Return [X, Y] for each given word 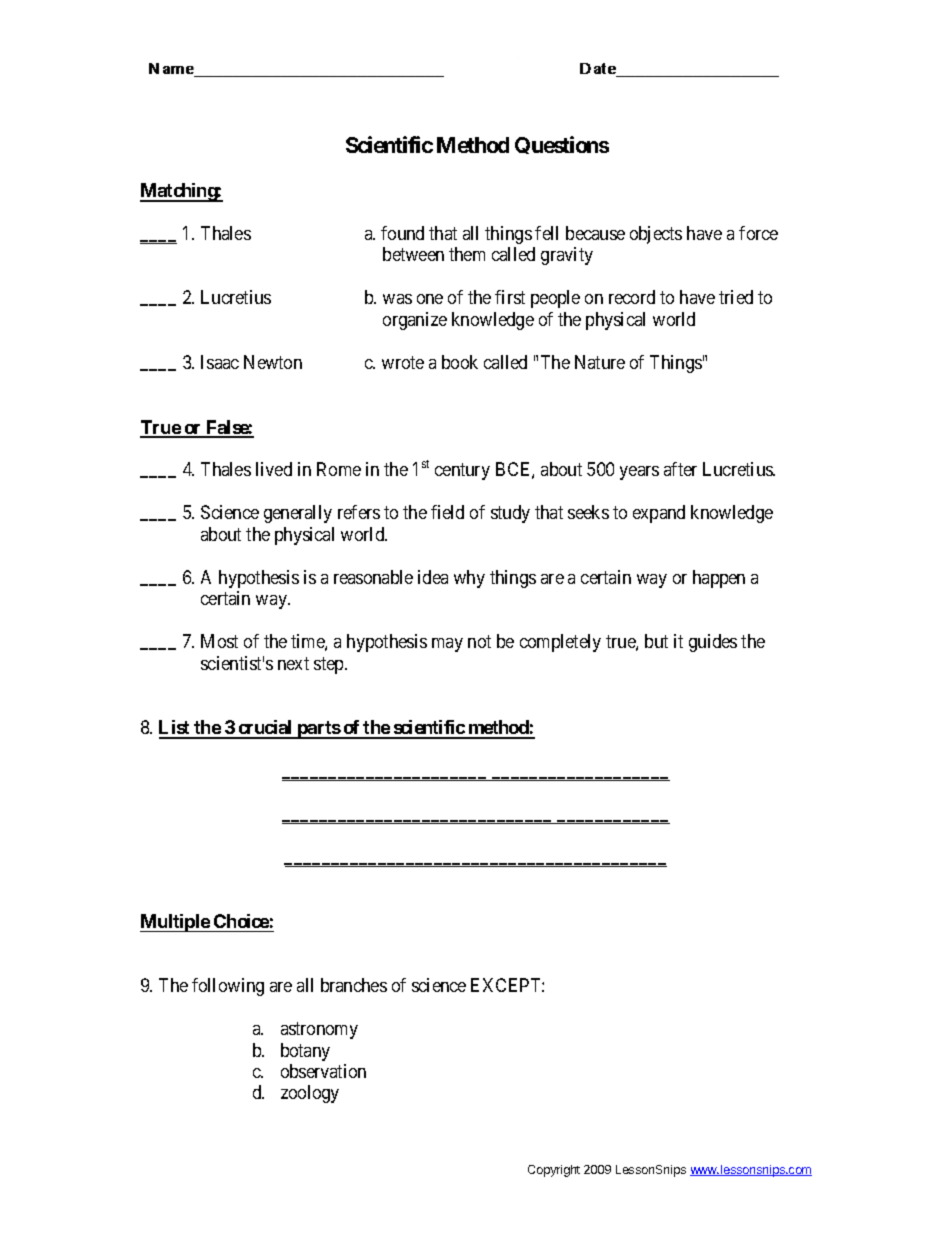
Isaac [220, 362]
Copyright [554, 1171]
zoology [310, 1094]
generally [298, 514]
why [469, 579]
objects [656, 235]
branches [354, 985]
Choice [241, 921]
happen [719, 579]
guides [713, 643]
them [467, 254]
